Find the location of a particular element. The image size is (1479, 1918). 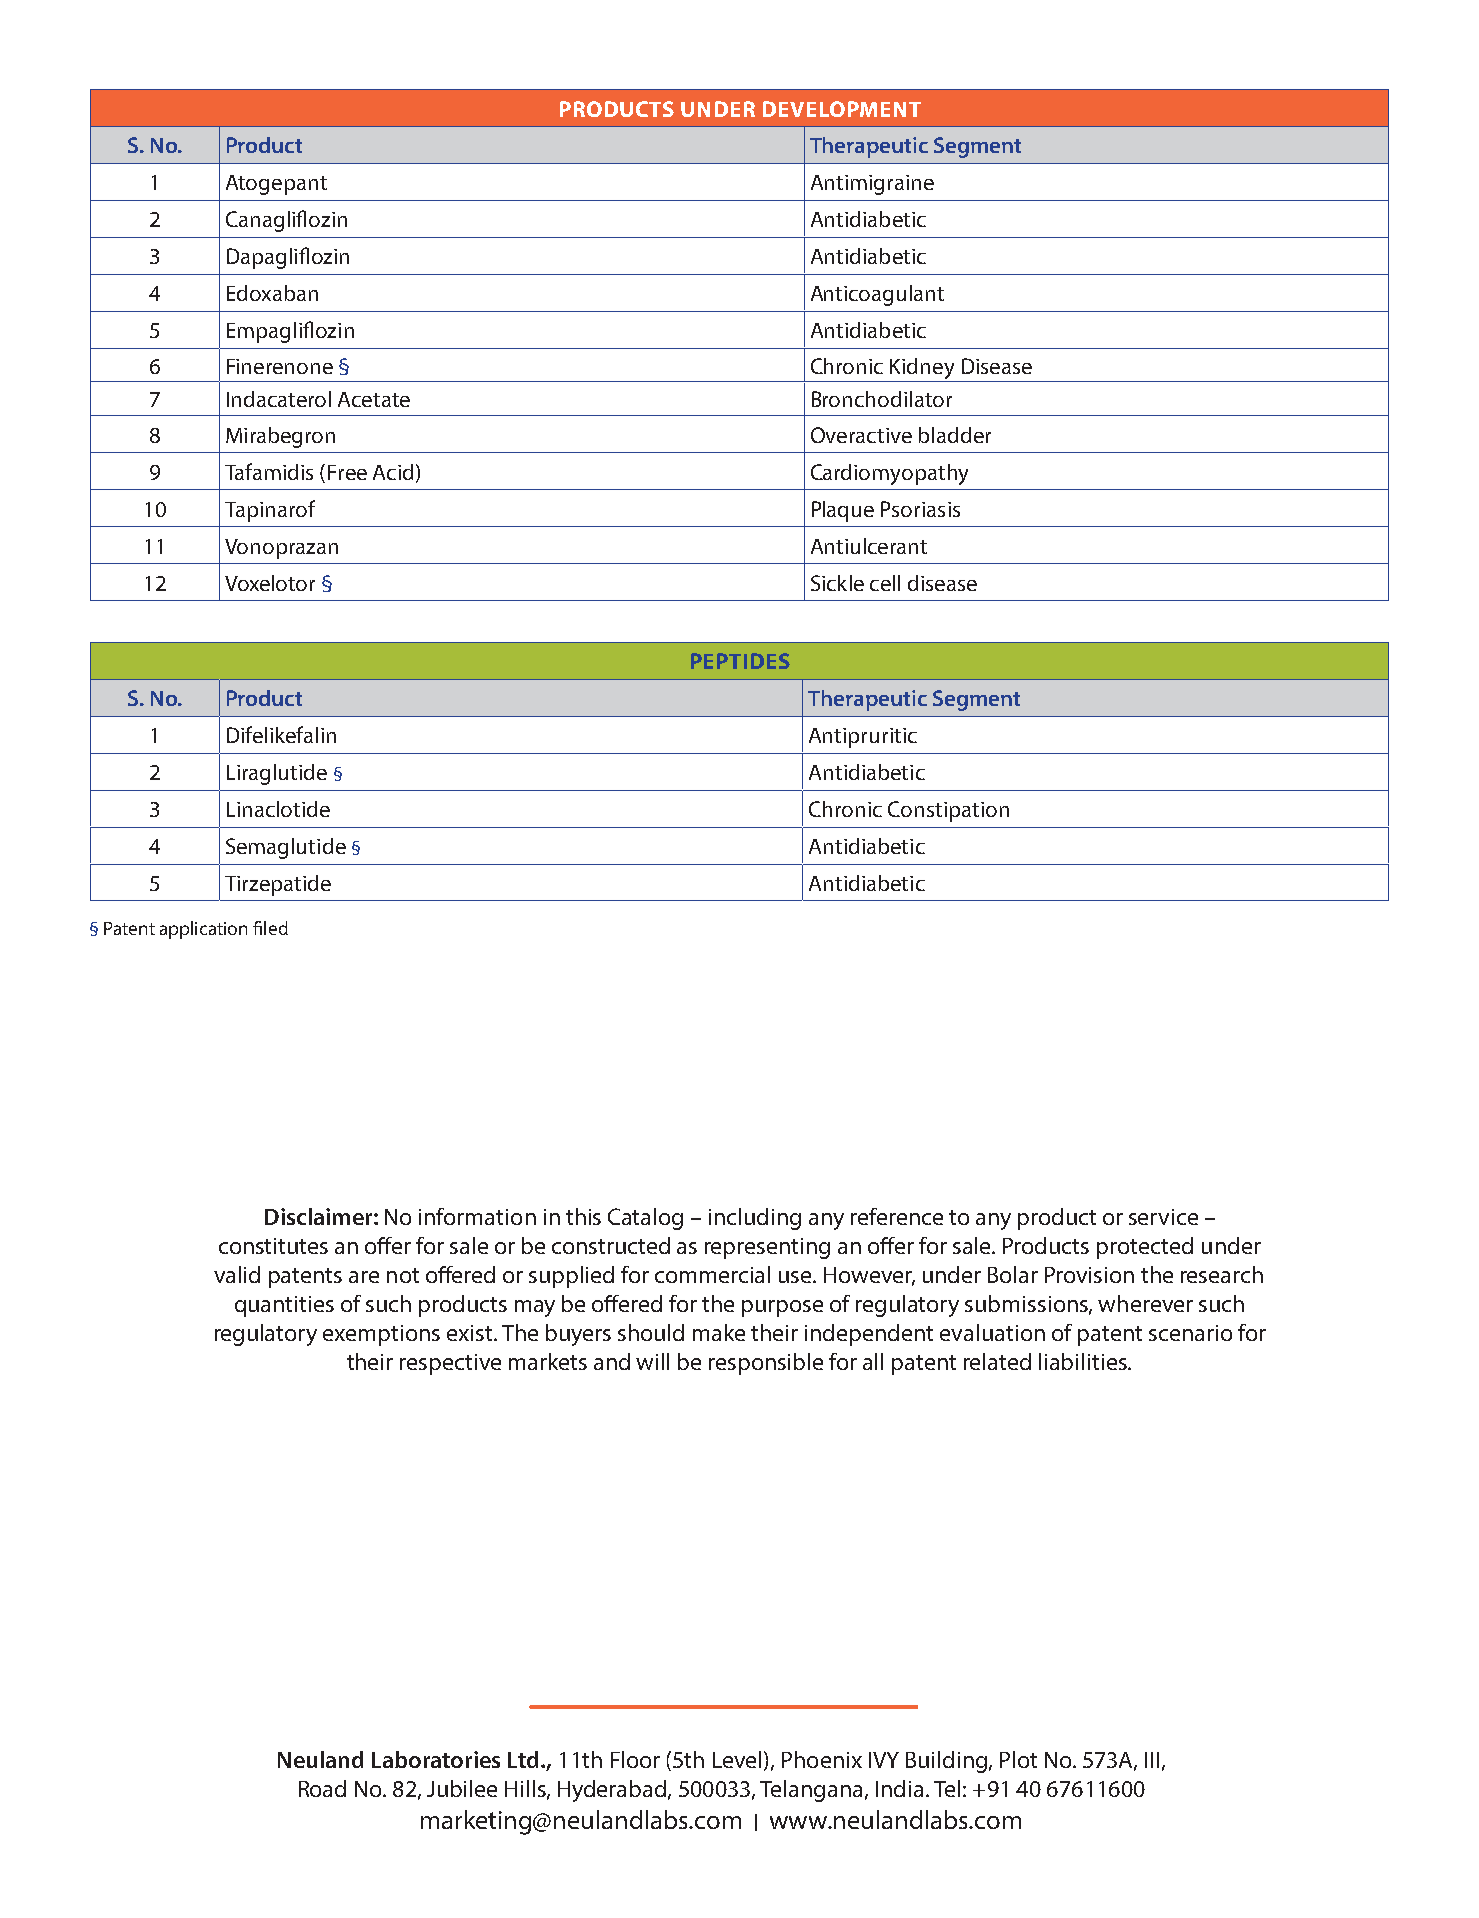

Anticoagulant is located at coordinates (877, 295).
